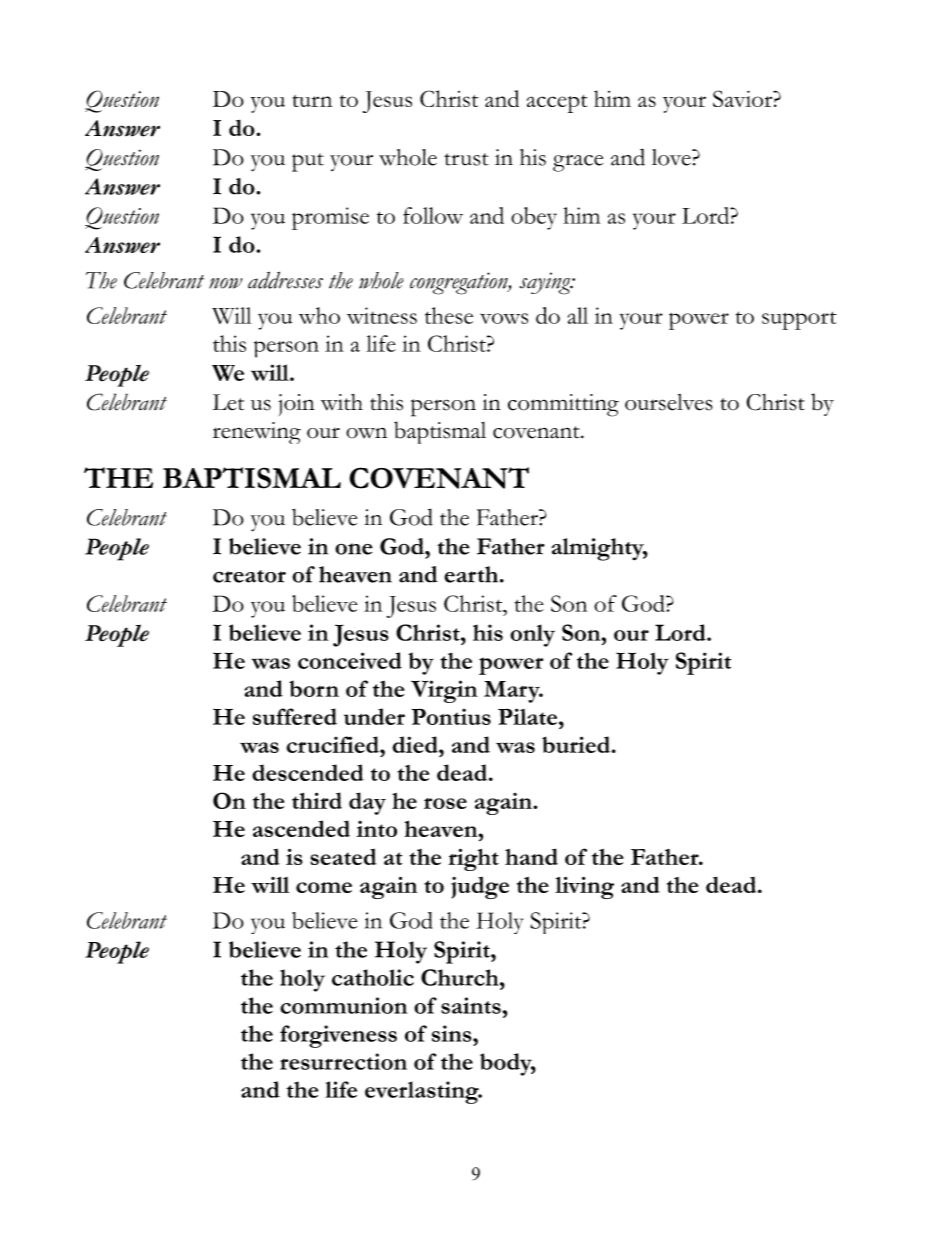 This document has height=1233, width=952. Describe the element at coordinates (343, 1061) in the document. I see `resurrection` at that location.
